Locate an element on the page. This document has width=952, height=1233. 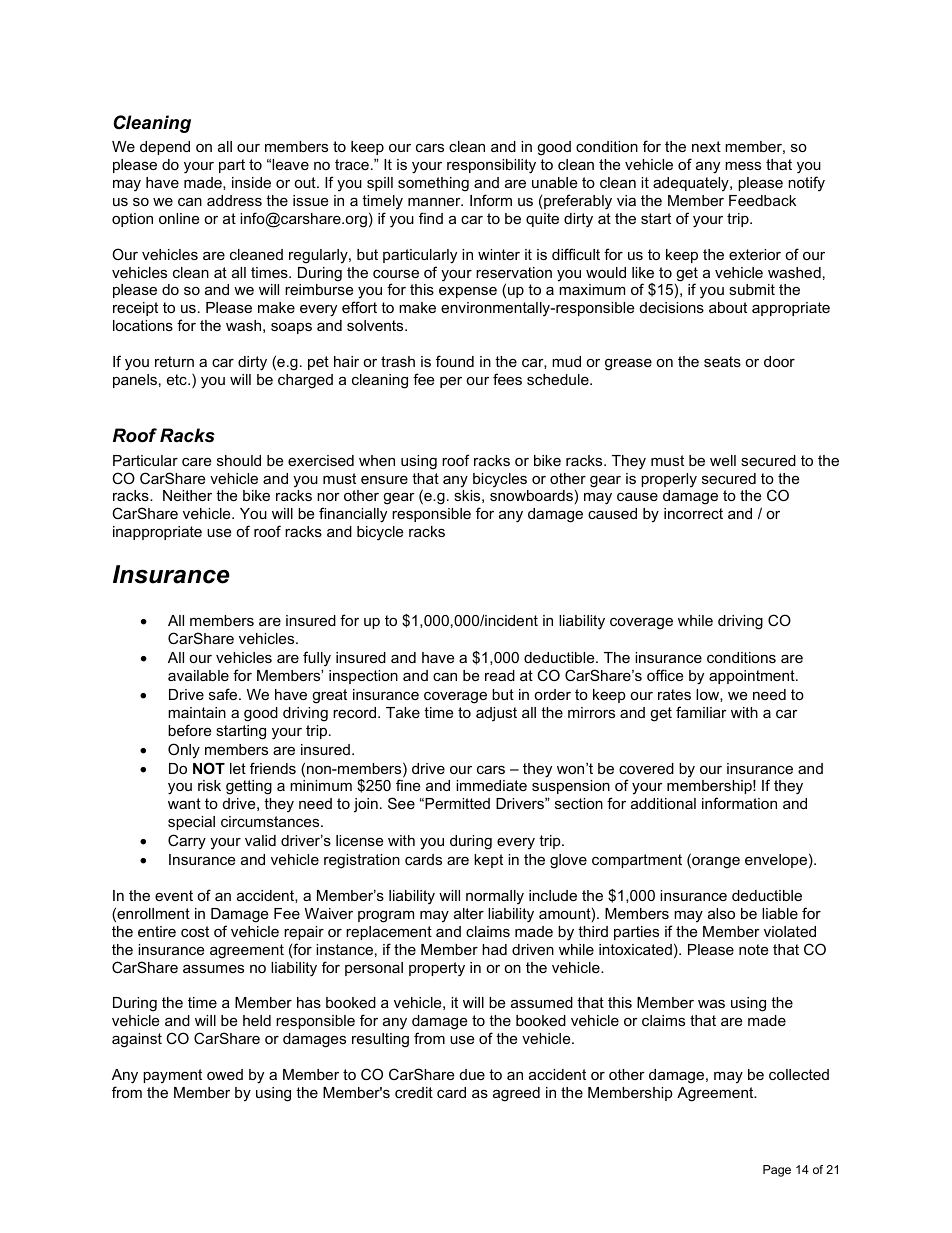
additional is located at coordinates (663, 803).
